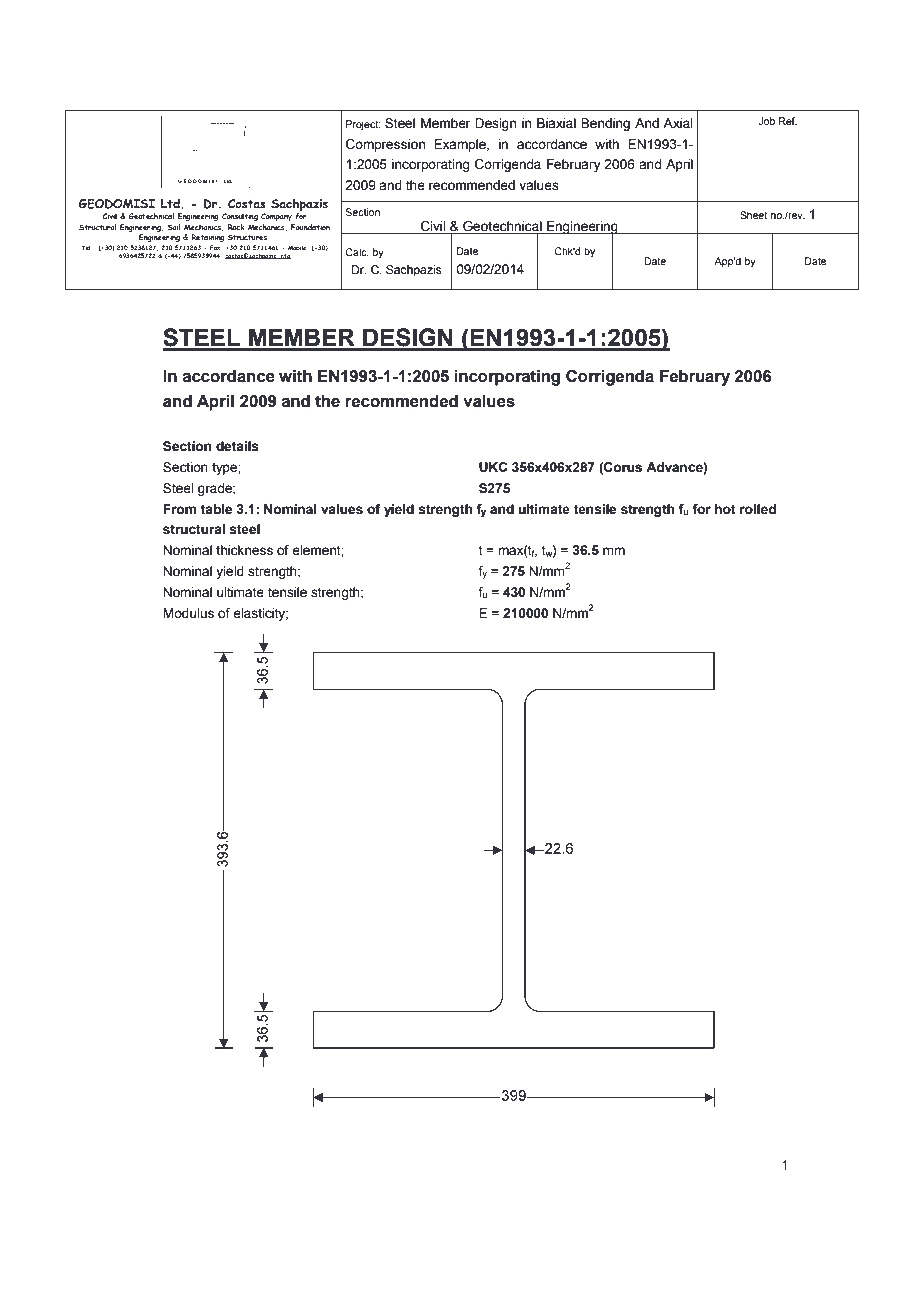 This document has width=924, height=1308. What do you see at coordinates (237, 446) in the document?
I see `details` at bounding box center [237, 446].
